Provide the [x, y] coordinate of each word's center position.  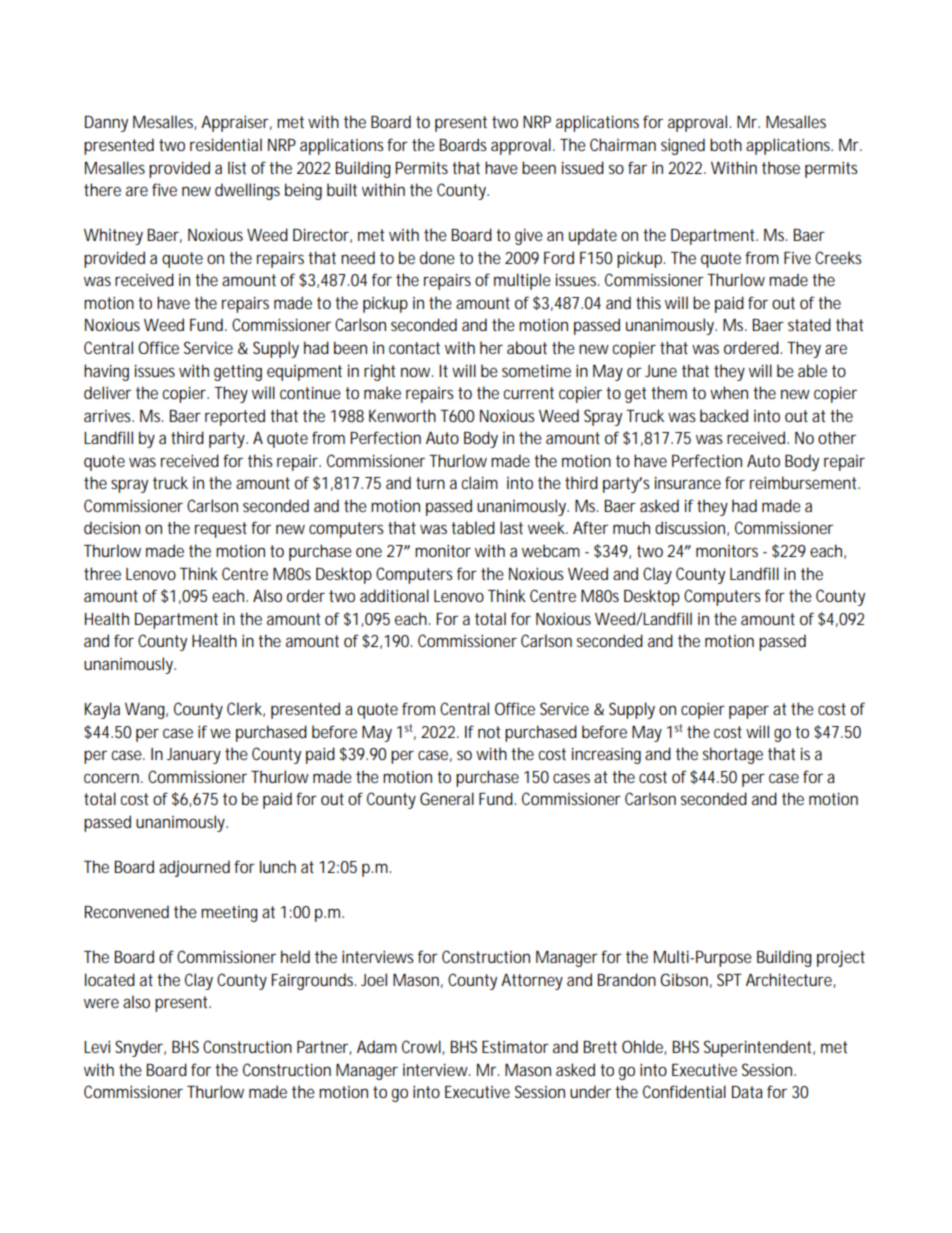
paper [749, 712]
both [726, 144]
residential [226, 144]
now [417, 372]
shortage [733, 755]
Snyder [140, 1048]
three [102, 573]
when [729, 392]
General [447, 798]
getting [238, 372]
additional [394, 595]
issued [583, 167]
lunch [278, 866]
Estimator [515, 1047]
